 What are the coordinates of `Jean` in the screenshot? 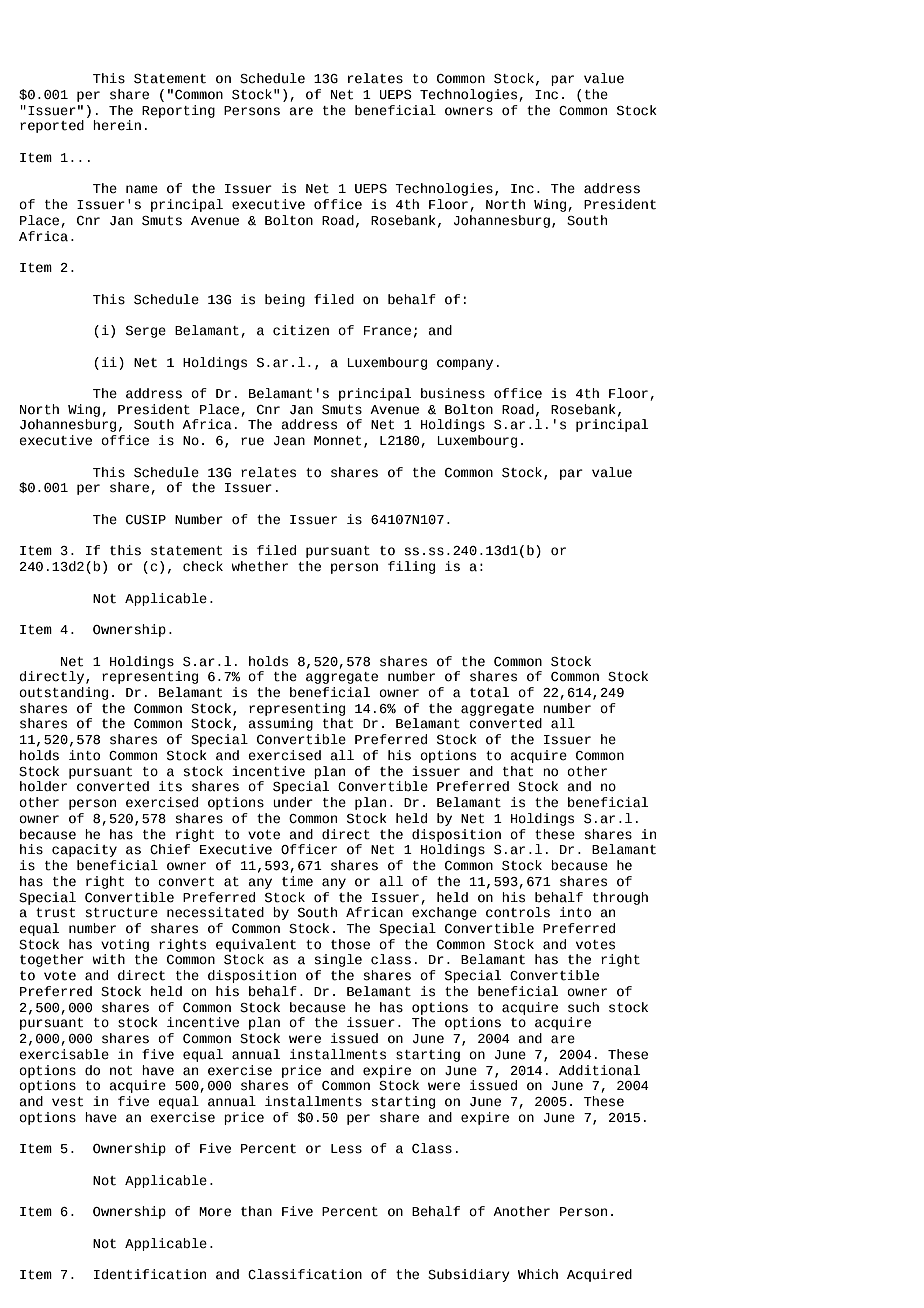 It's located at (289, 441).
